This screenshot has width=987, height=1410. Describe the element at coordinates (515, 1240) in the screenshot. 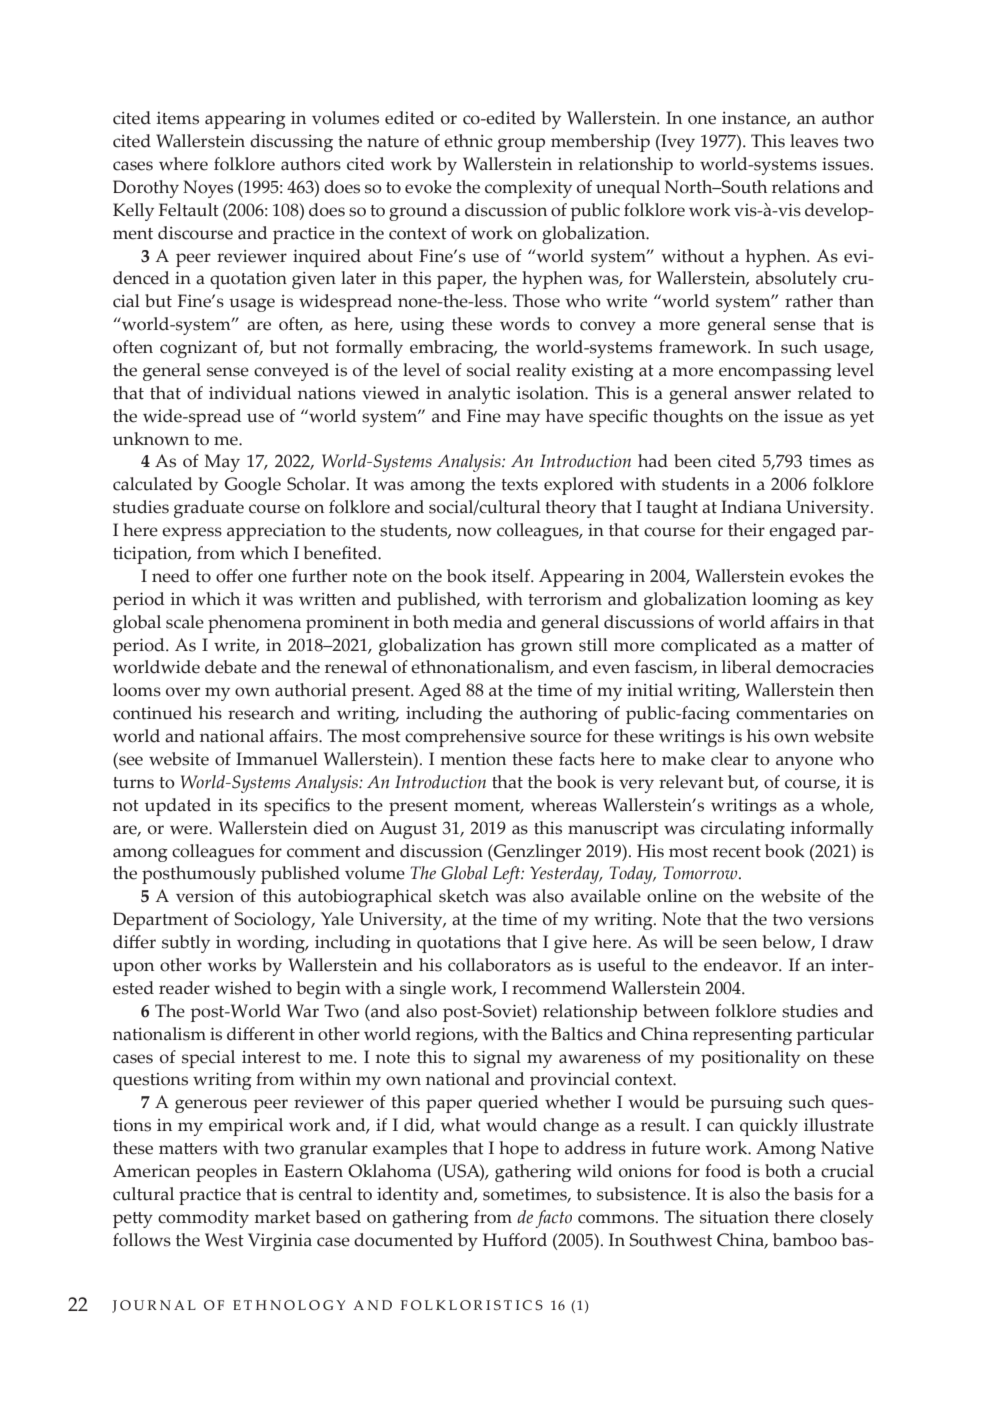

I see `Hufford` at that location.
